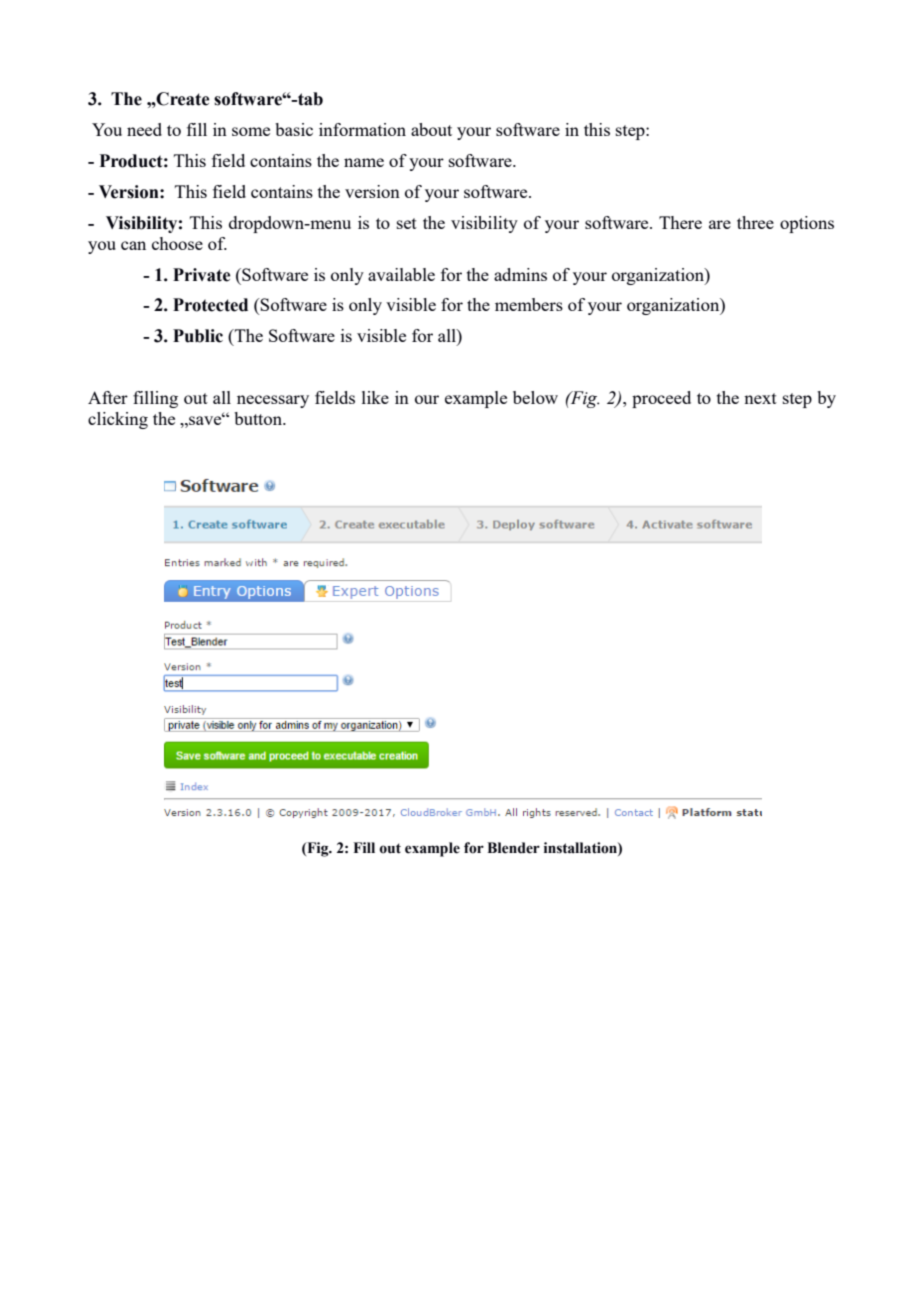 This image has height=1308, width=924. What do you see at coordinates (431, 129) in the image?
I see `about` at bounding box center [431, 129].
